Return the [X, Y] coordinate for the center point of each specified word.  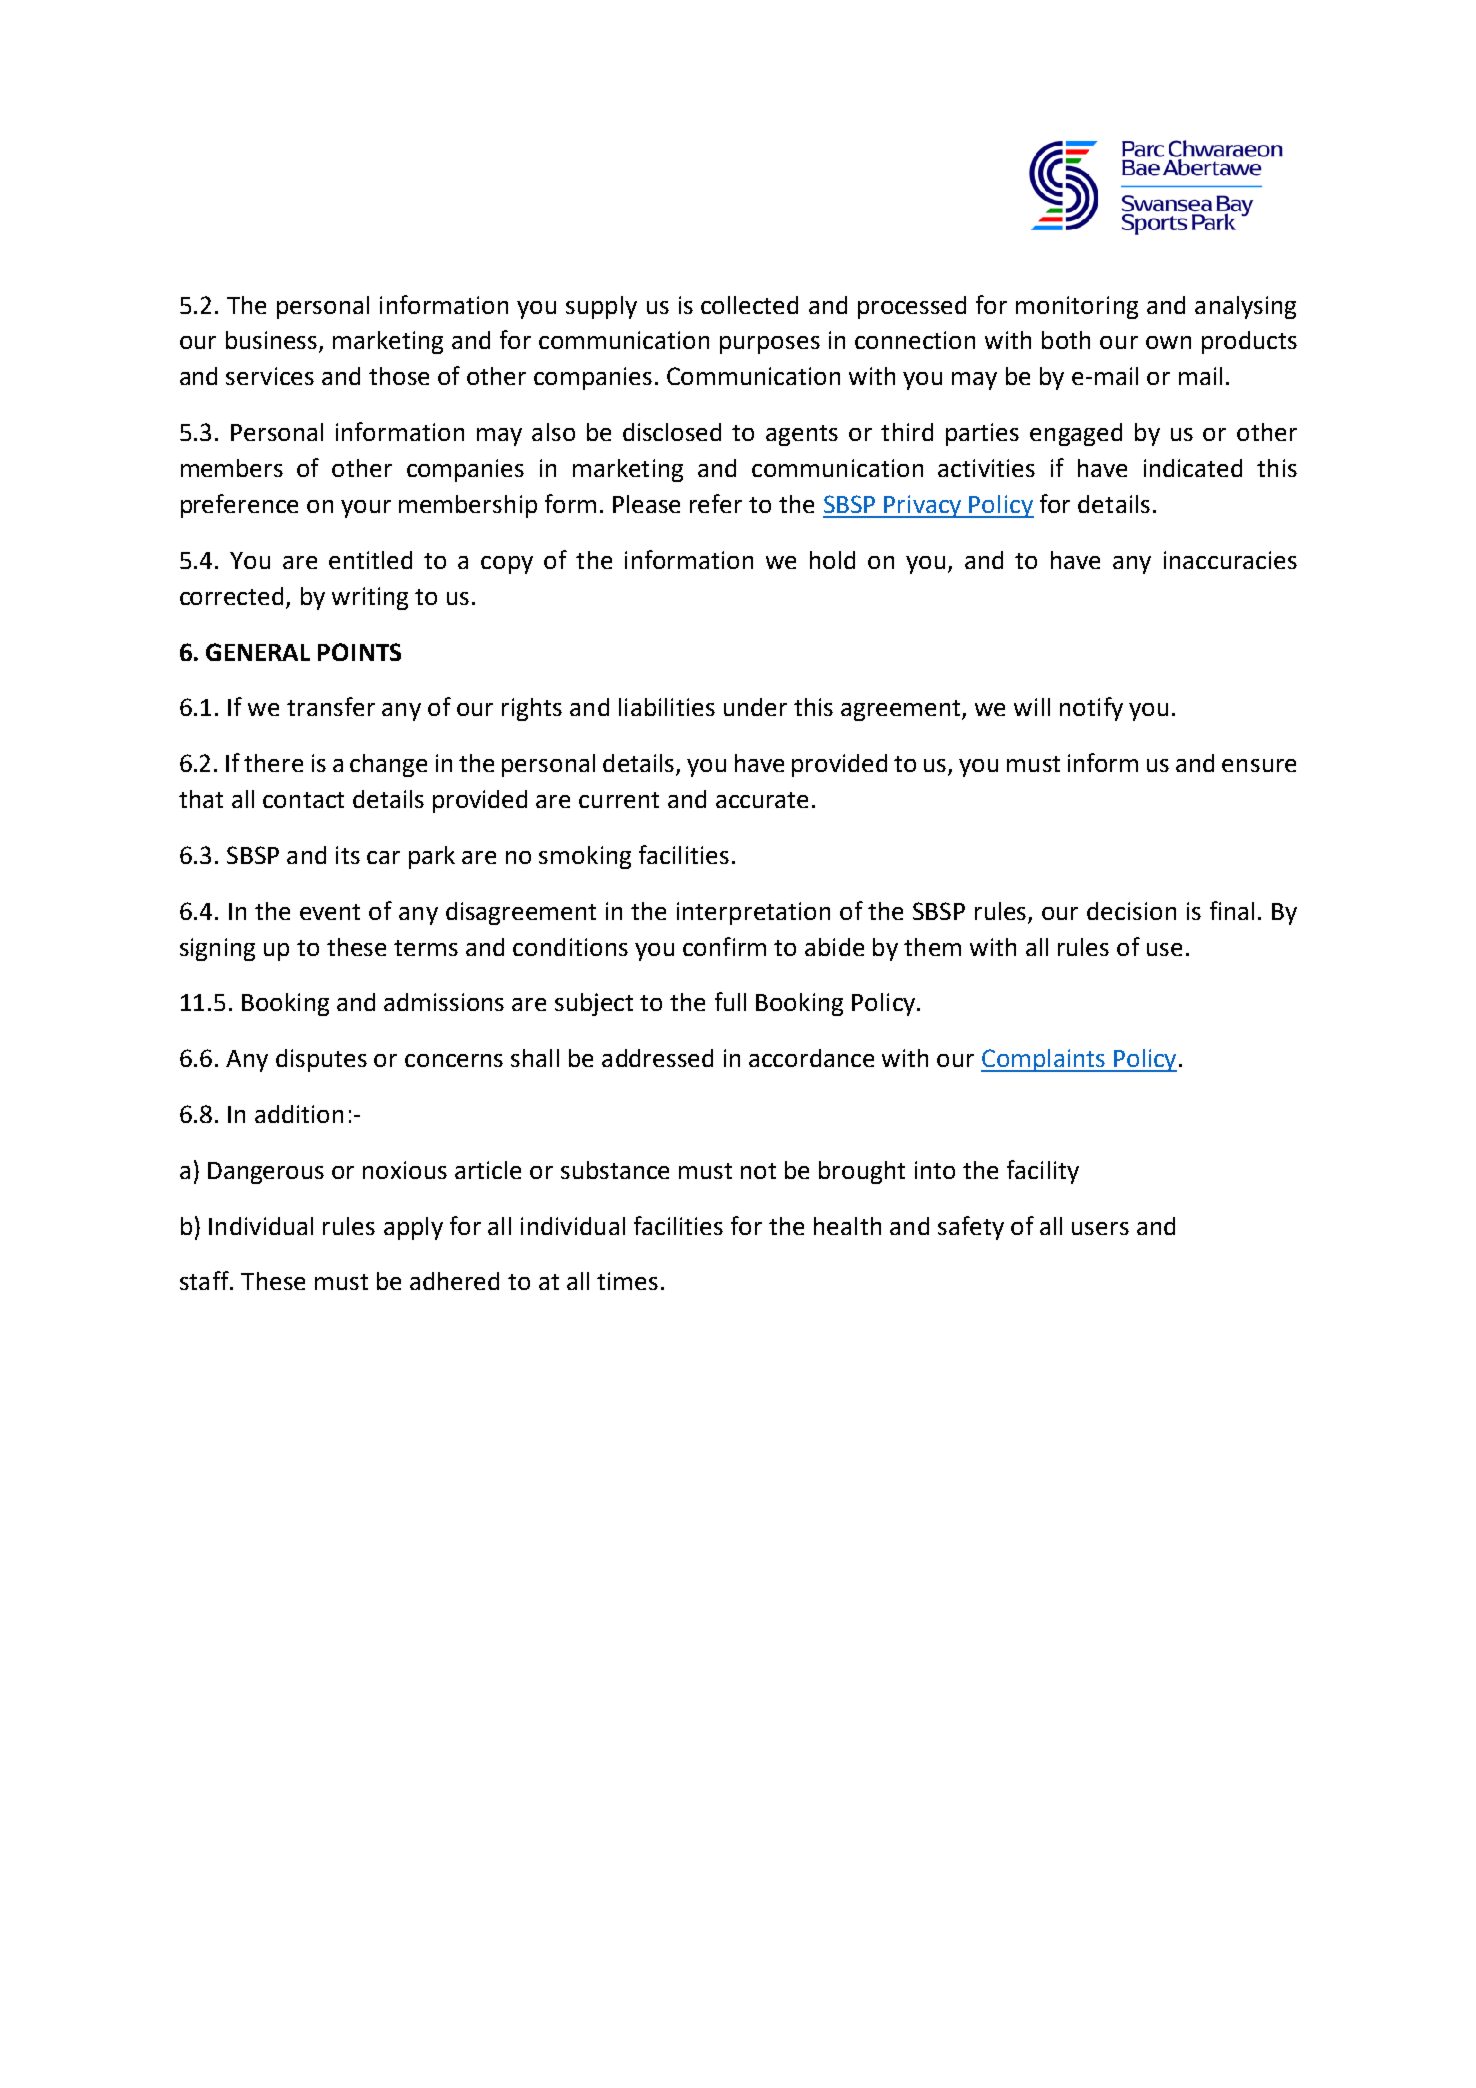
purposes [770, 345]
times [627, 1281]
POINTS [359, 652]
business [273, 341]
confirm [724, 946]
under [755, 707]
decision [1131, 911]
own [1168, 342]
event [330, 912]
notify [1091, 709]
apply [413, 1228]
